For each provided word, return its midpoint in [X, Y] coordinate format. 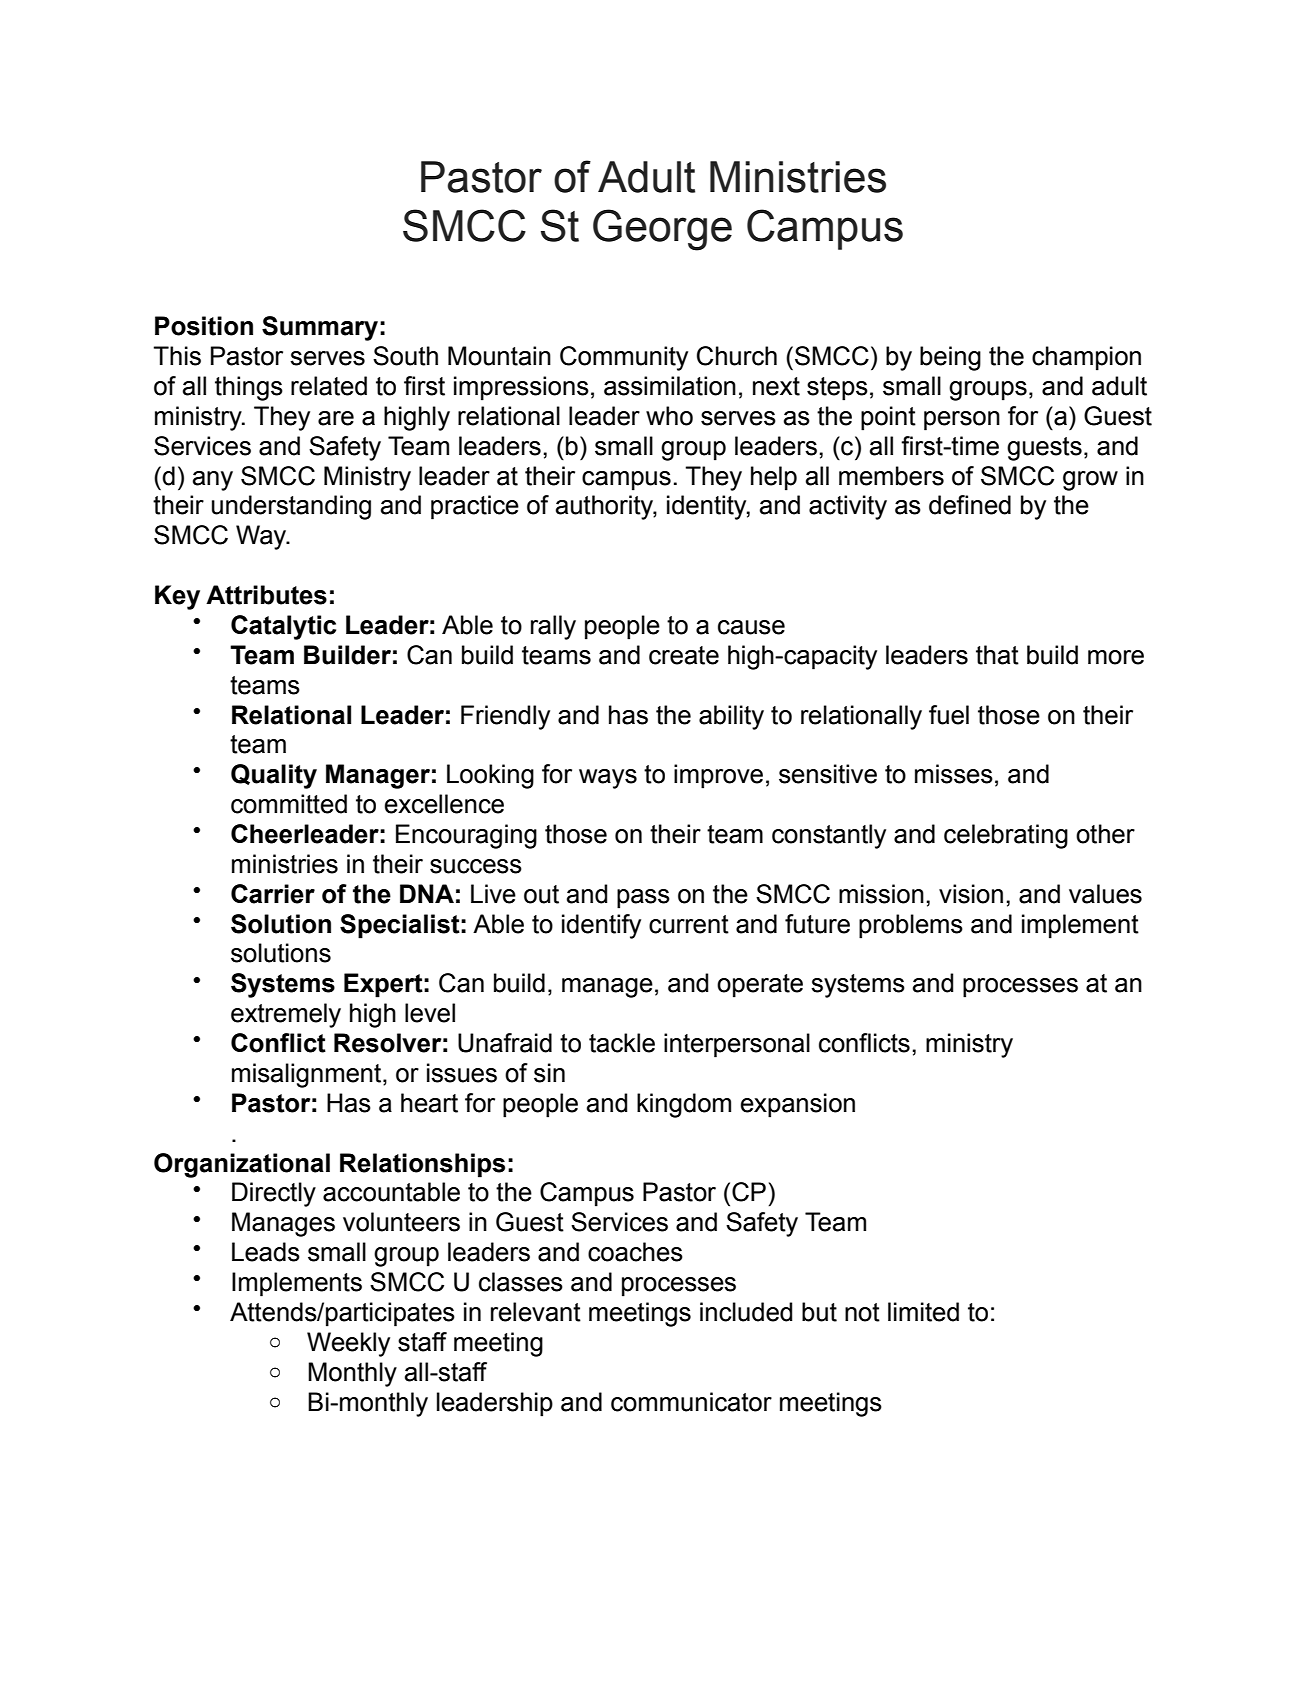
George [662, 230]
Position [204, 326]
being [950, 358]
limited [923, 1312]
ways [608, 779]
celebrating [1006, 836]
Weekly [348, 1344]
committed [289, 804]
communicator [691, 1402]
